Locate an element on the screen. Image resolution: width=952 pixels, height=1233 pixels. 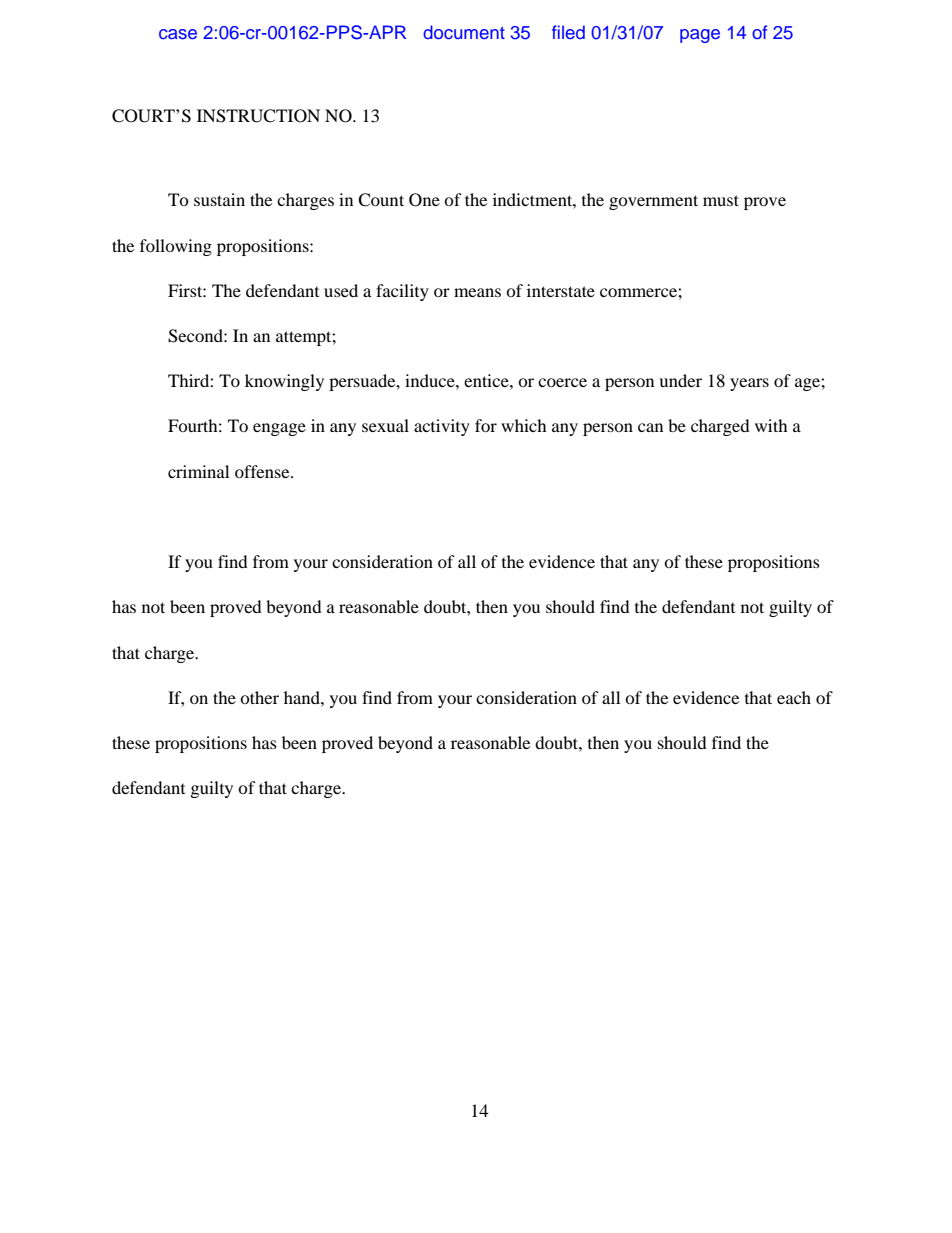
can is located at coordinates (650, 427).
